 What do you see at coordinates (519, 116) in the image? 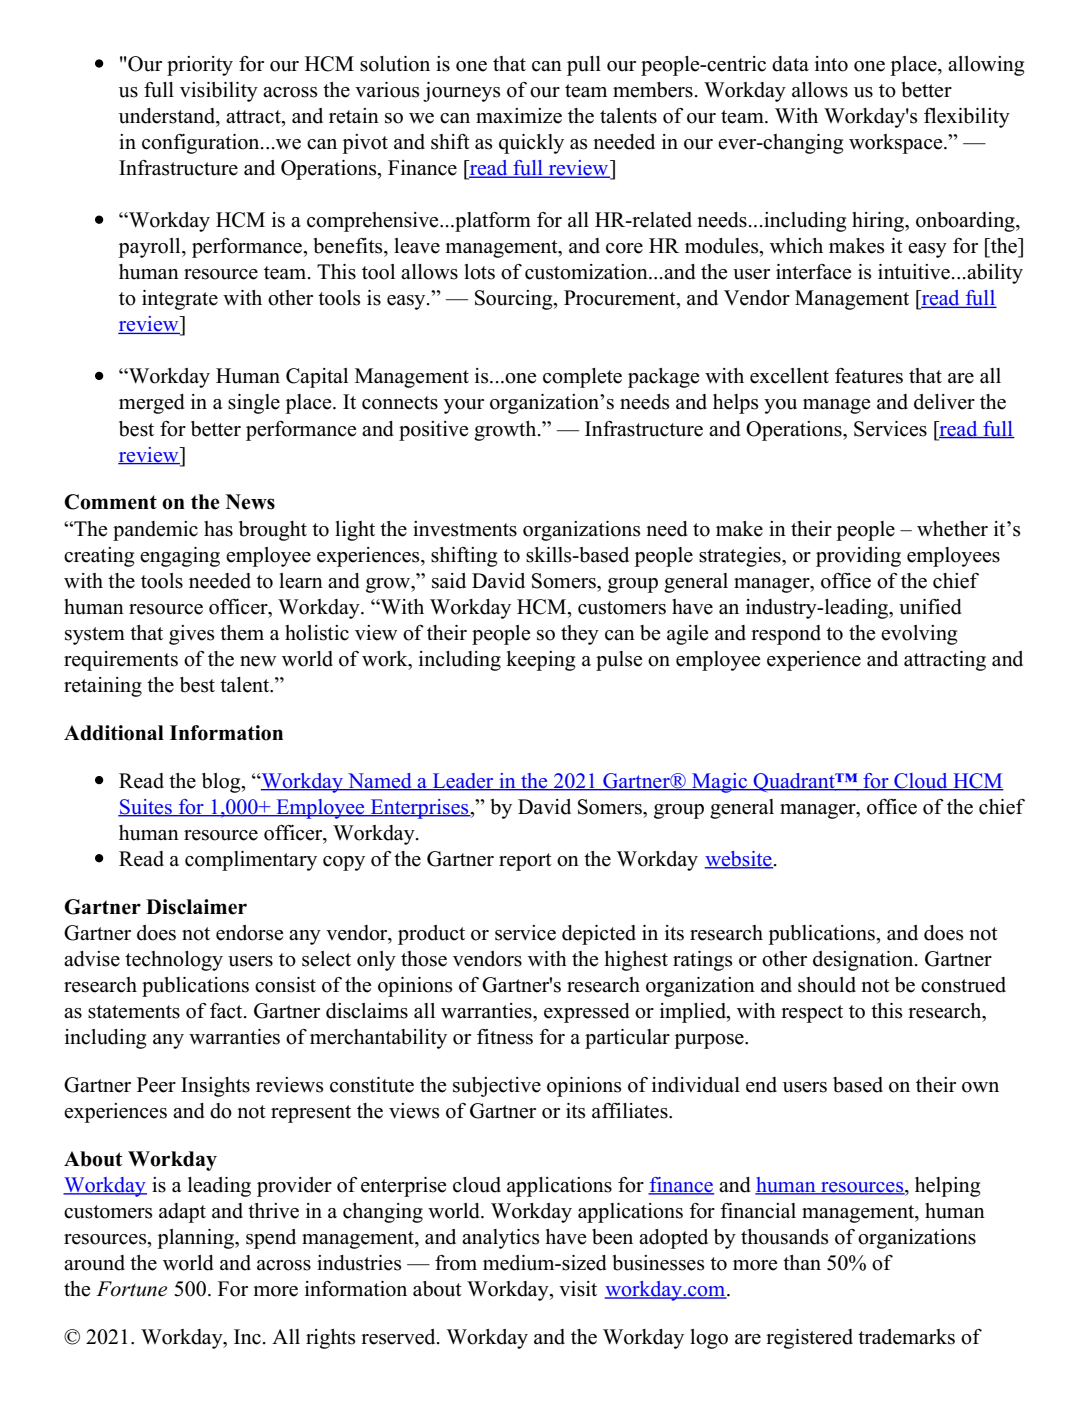
I see `maximize` at bounding box center [519, 116].
